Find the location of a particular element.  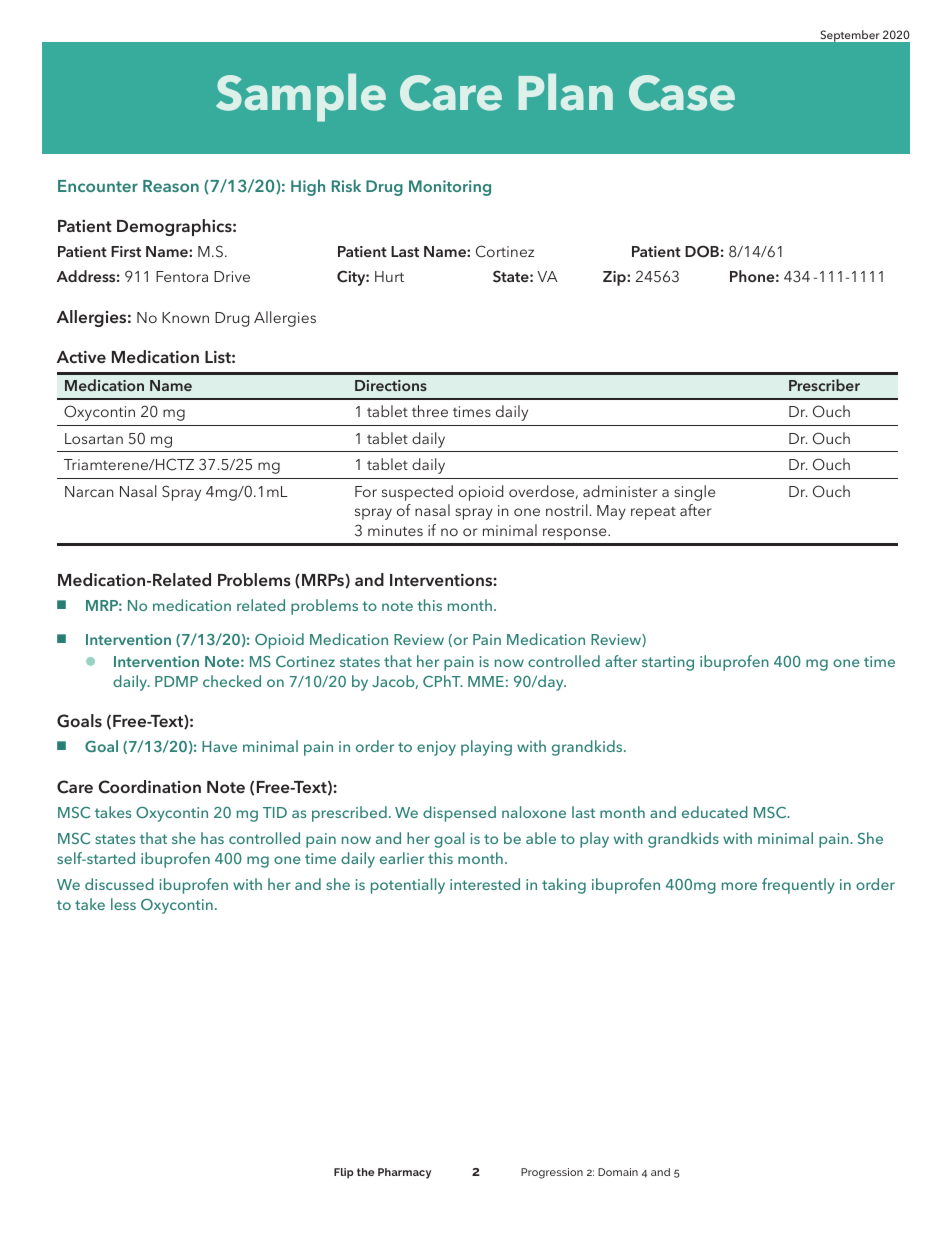

Reason is located at coordinates (171, 186).
